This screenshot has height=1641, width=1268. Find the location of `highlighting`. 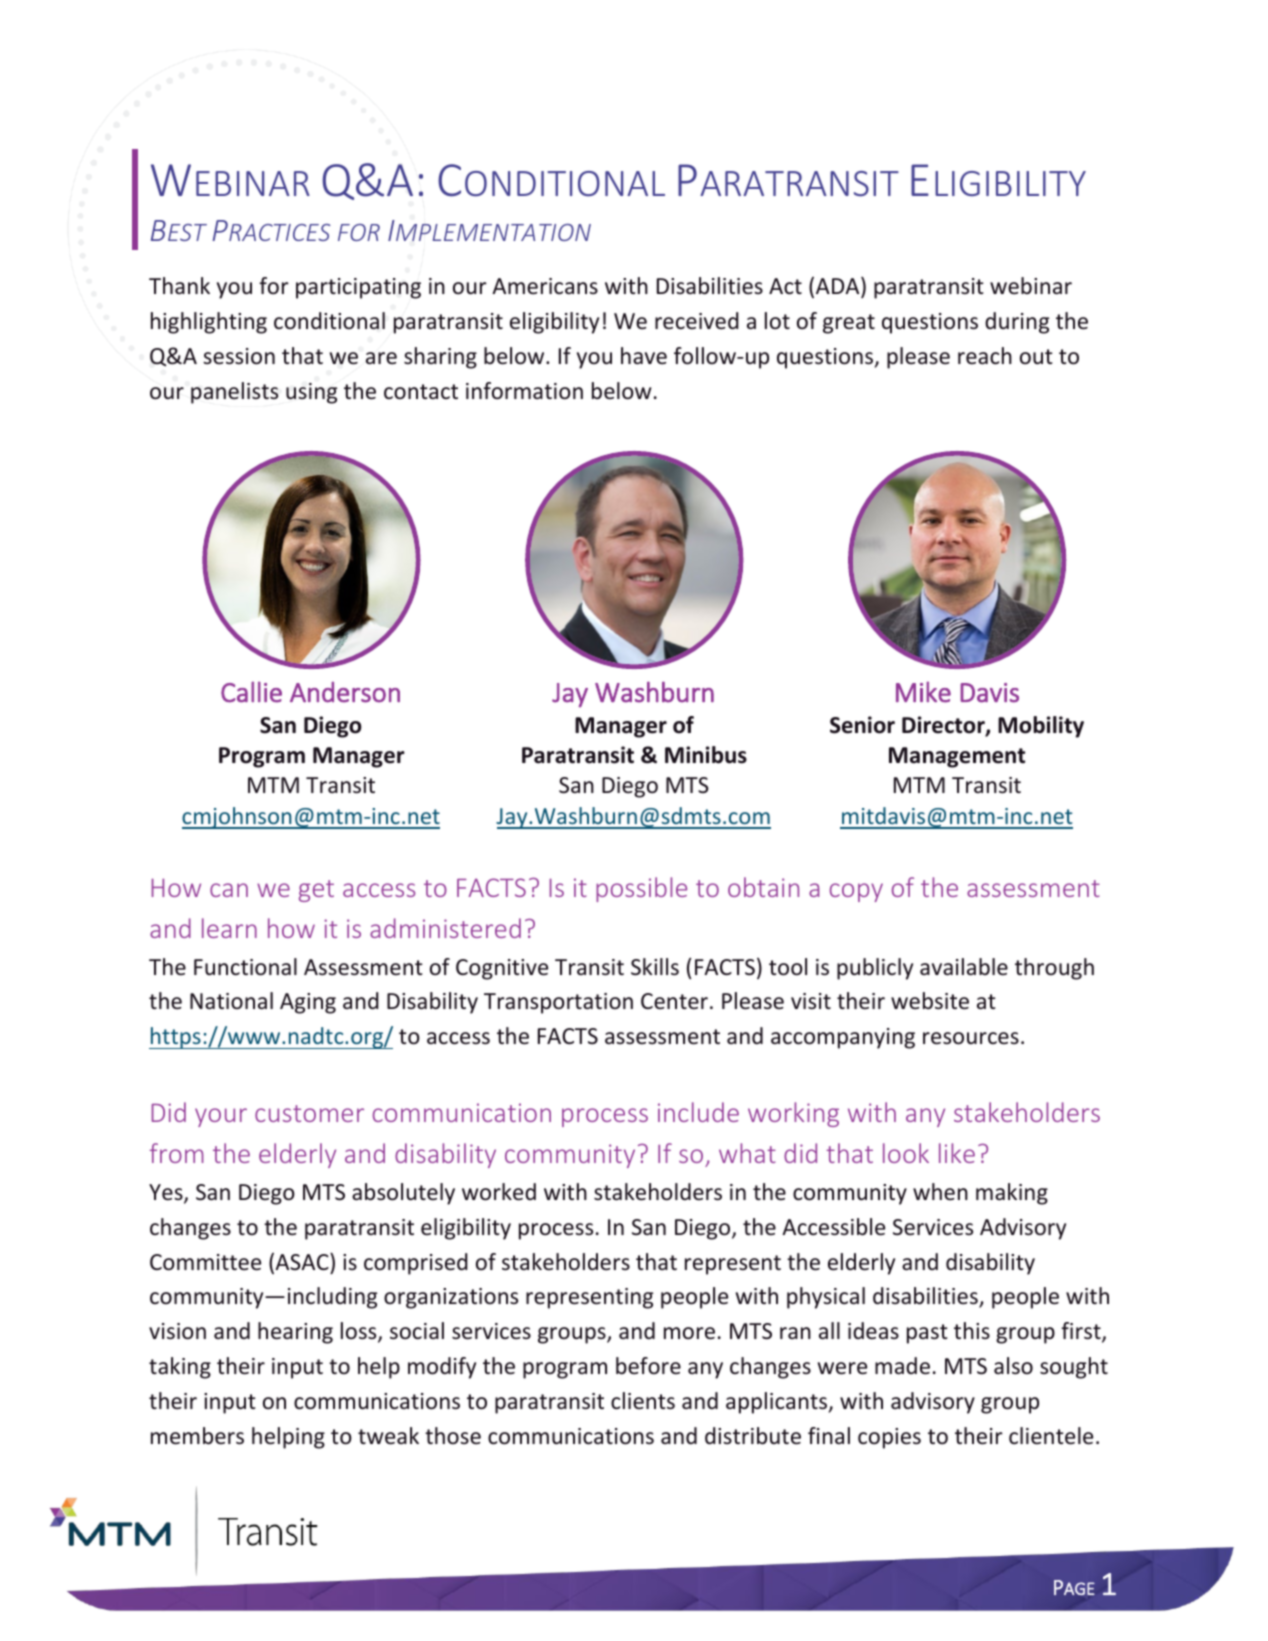

highlighting is located at coordinates (209, 323).
